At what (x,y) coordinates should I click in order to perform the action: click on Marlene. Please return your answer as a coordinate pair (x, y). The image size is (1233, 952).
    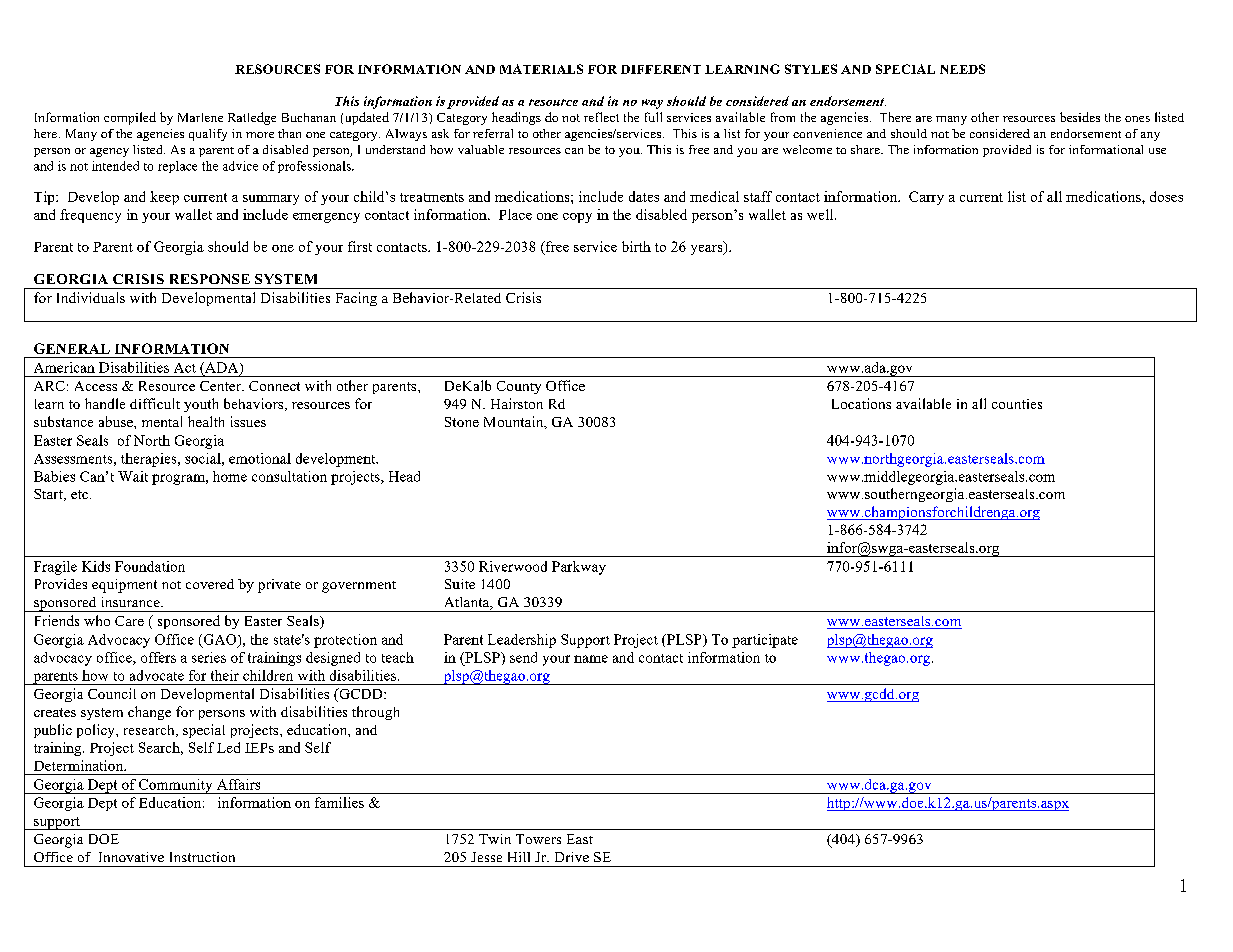
    Looking at the image, I should click on (200, 117).
